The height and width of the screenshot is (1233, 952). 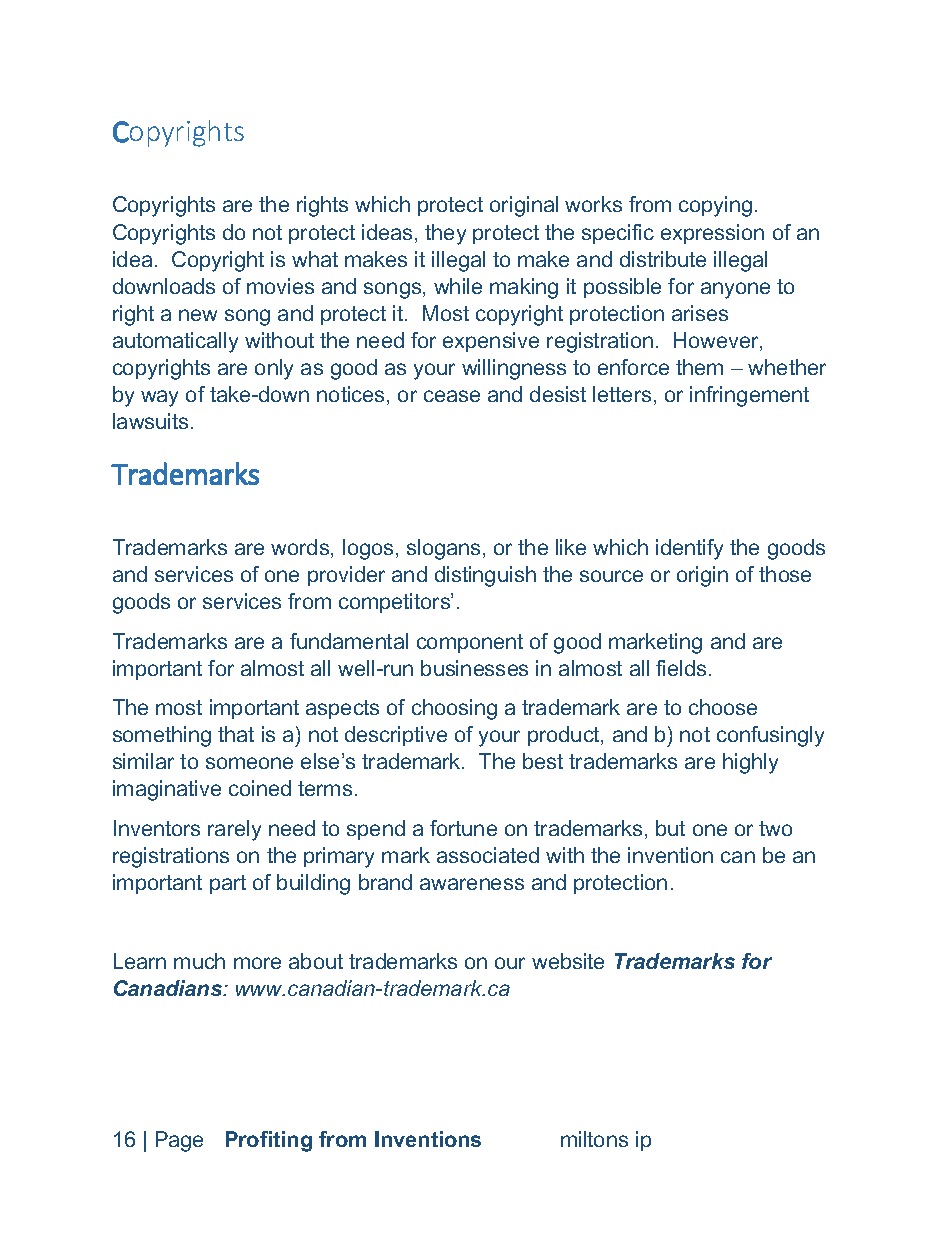 What do you see at coordinates (474, 668) in the screenshot?
I see `businesses` at bounding box center [474, 668].
